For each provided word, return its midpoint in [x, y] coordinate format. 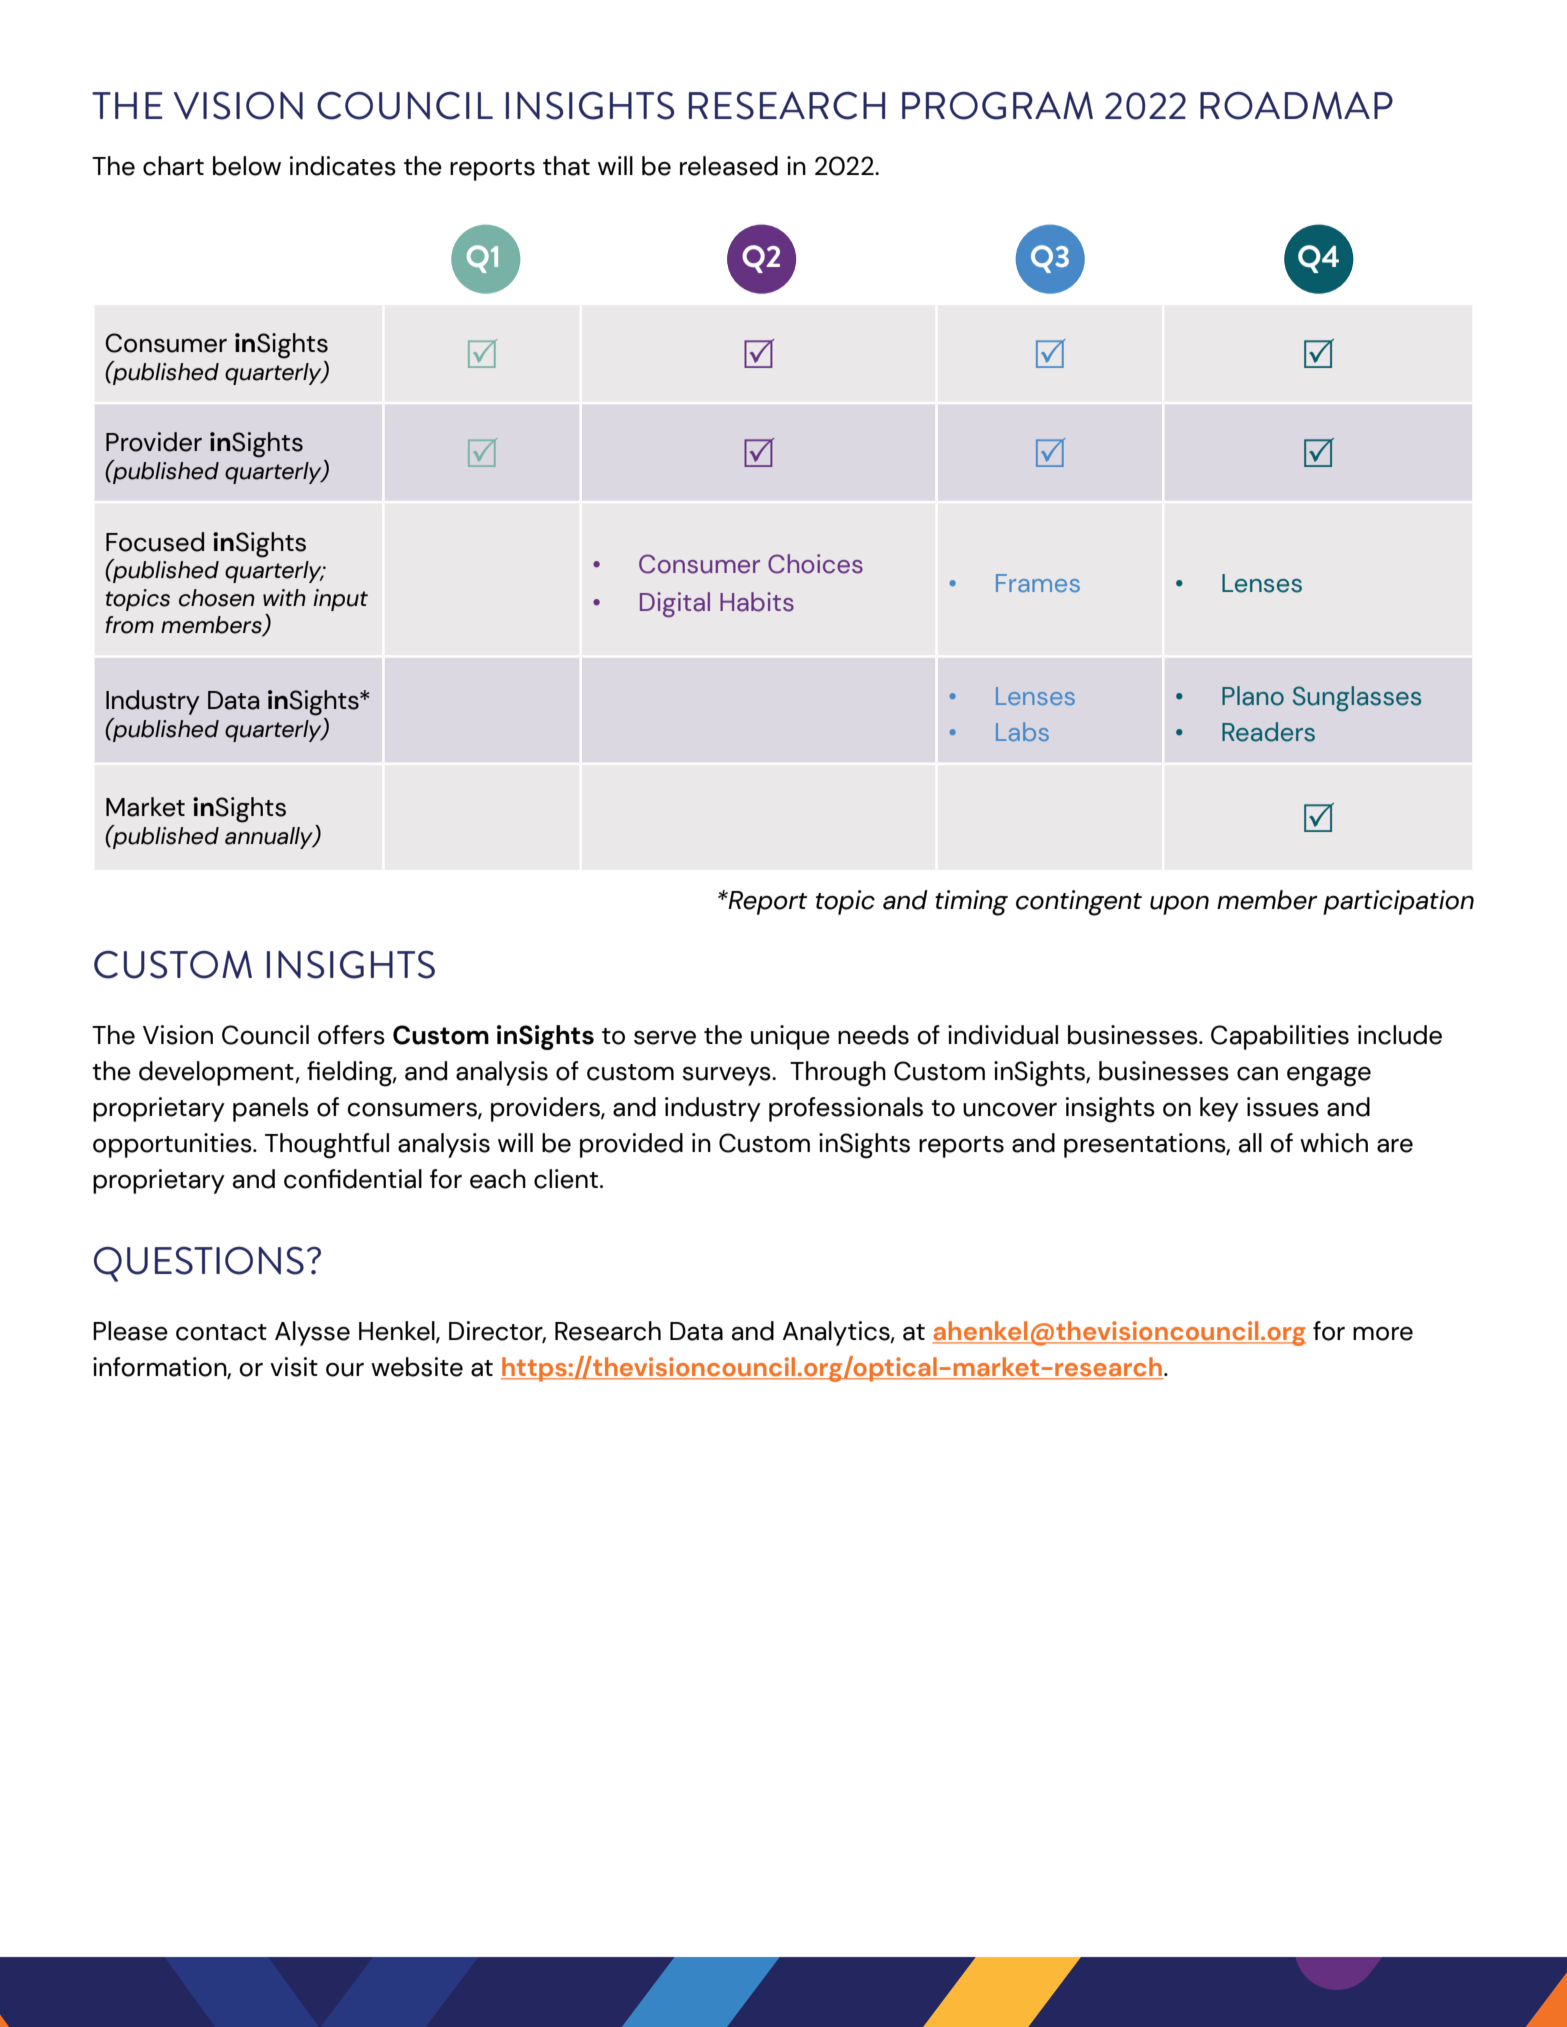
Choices [815, 564]
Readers [1268, 732]
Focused [155, 542]
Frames [1038, 583]
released [729, 166]
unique [790, 1037]
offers [351, 1035]
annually [270, 838]
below [247, 166]
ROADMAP [1296, 106]
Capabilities [1280, 1037]
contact [221, 1332]
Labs [1022, 731]
